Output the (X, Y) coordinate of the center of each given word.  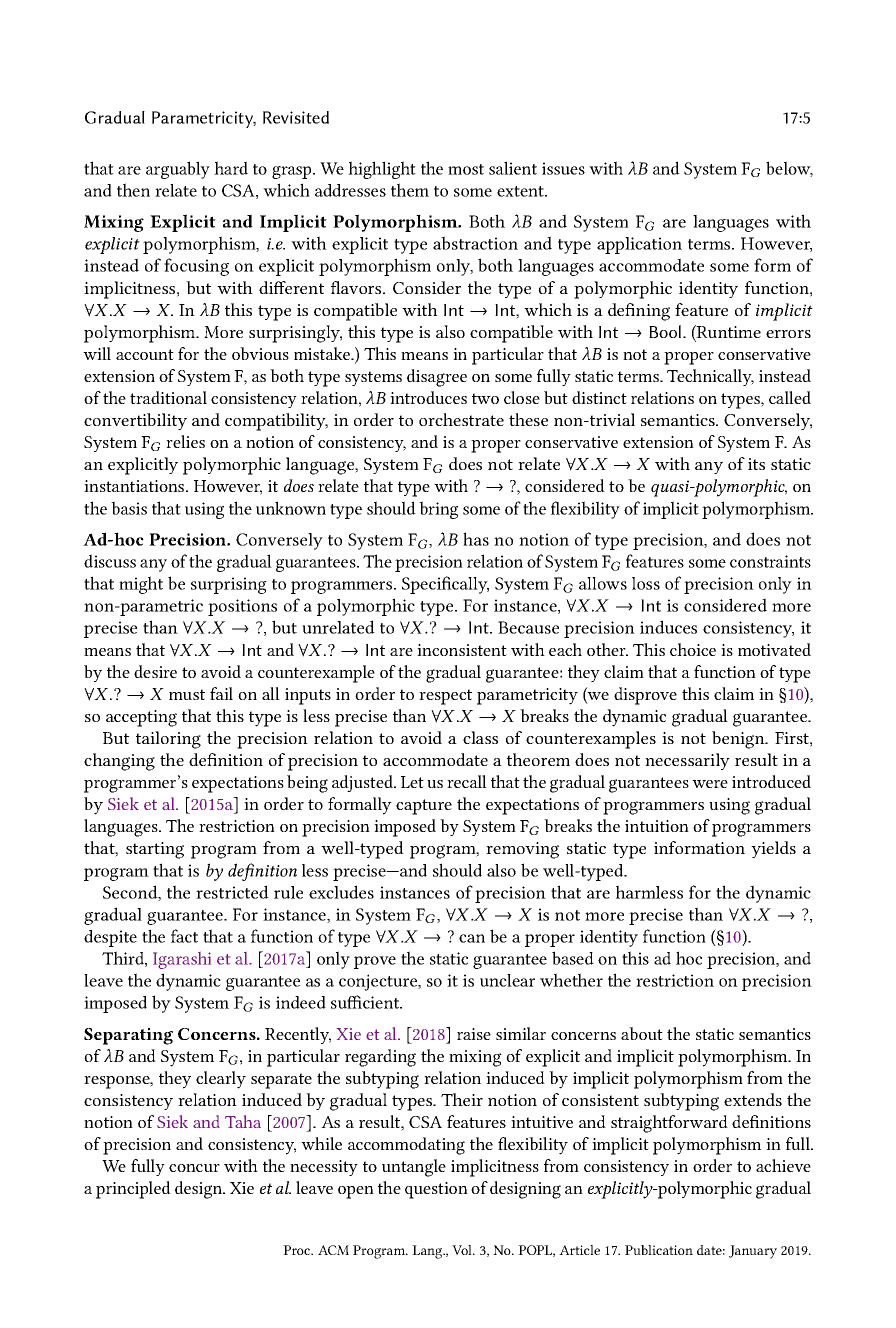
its (756, 464)
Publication (659, 1250)
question (436, 1190)
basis (129, 508)
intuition (657, 826)
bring (438, 510)
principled (133, 1190)
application (639, 245)
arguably (178, 170)
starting (155, 850)
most (466, 169)
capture (424, 807)
